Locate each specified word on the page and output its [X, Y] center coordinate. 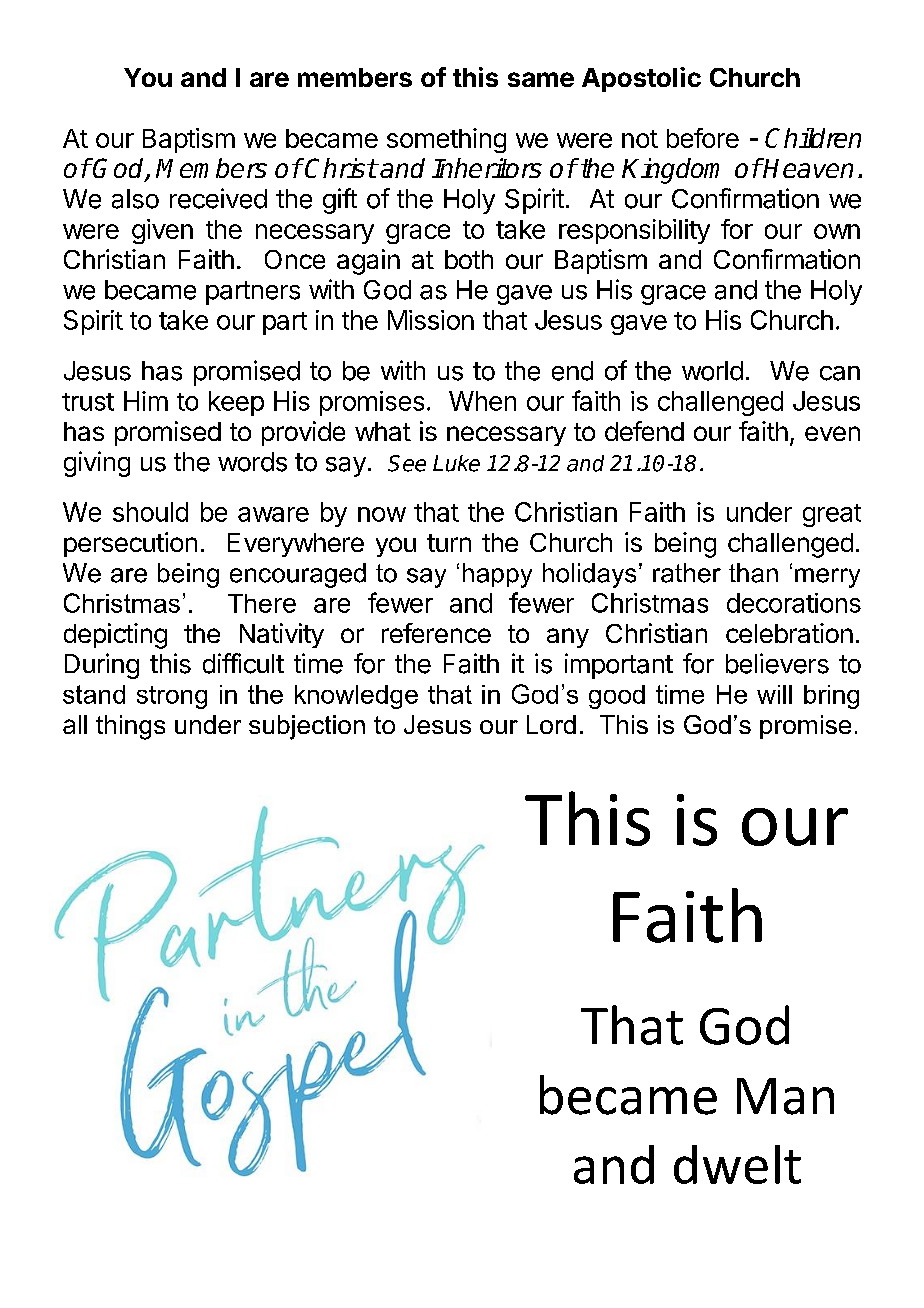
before [703, 138]
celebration [789, 633]
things [130, 727]
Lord [551, 724]
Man [785, 1096]
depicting [115, 636]
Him [146, 401]
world [712, 371]
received [218, 198]
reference [436, 633]
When [482, 401]
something [446, 140]
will [774, 694]
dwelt [737, 1164]
